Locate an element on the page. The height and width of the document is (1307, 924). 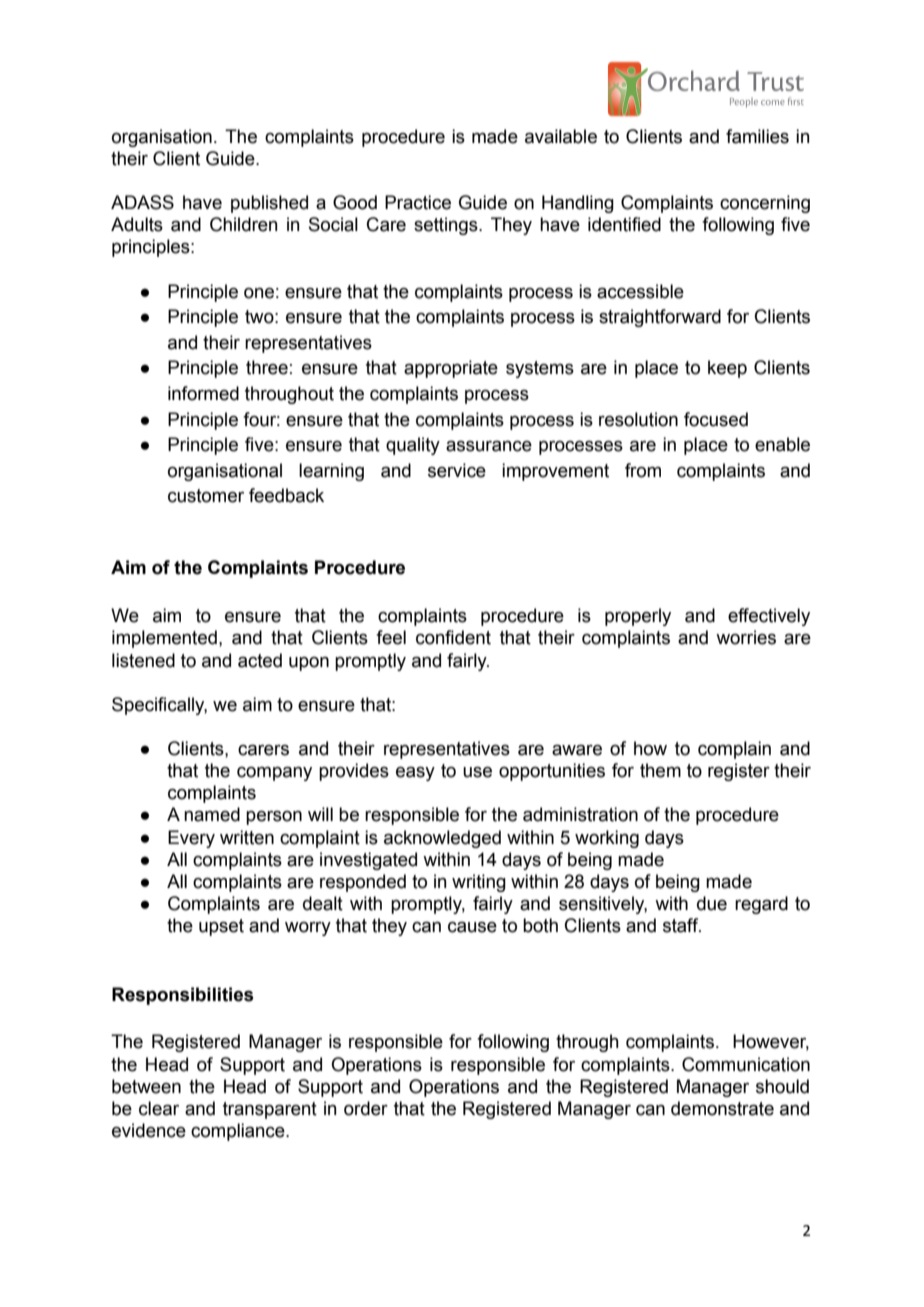
informed is located at coordinates (203, 393).
